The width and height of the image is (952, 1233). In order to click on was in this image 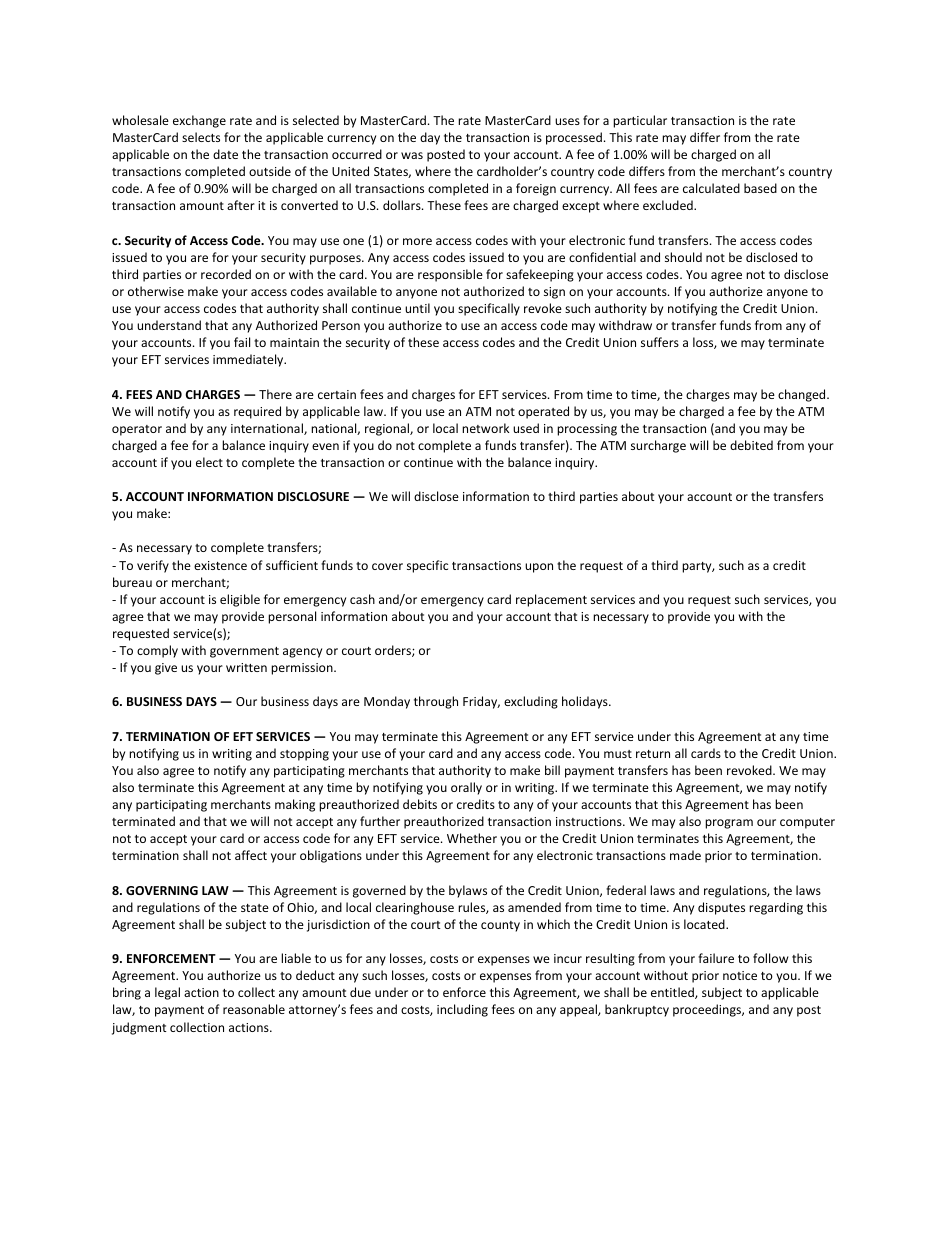, I will do `click(412, 155)`.
